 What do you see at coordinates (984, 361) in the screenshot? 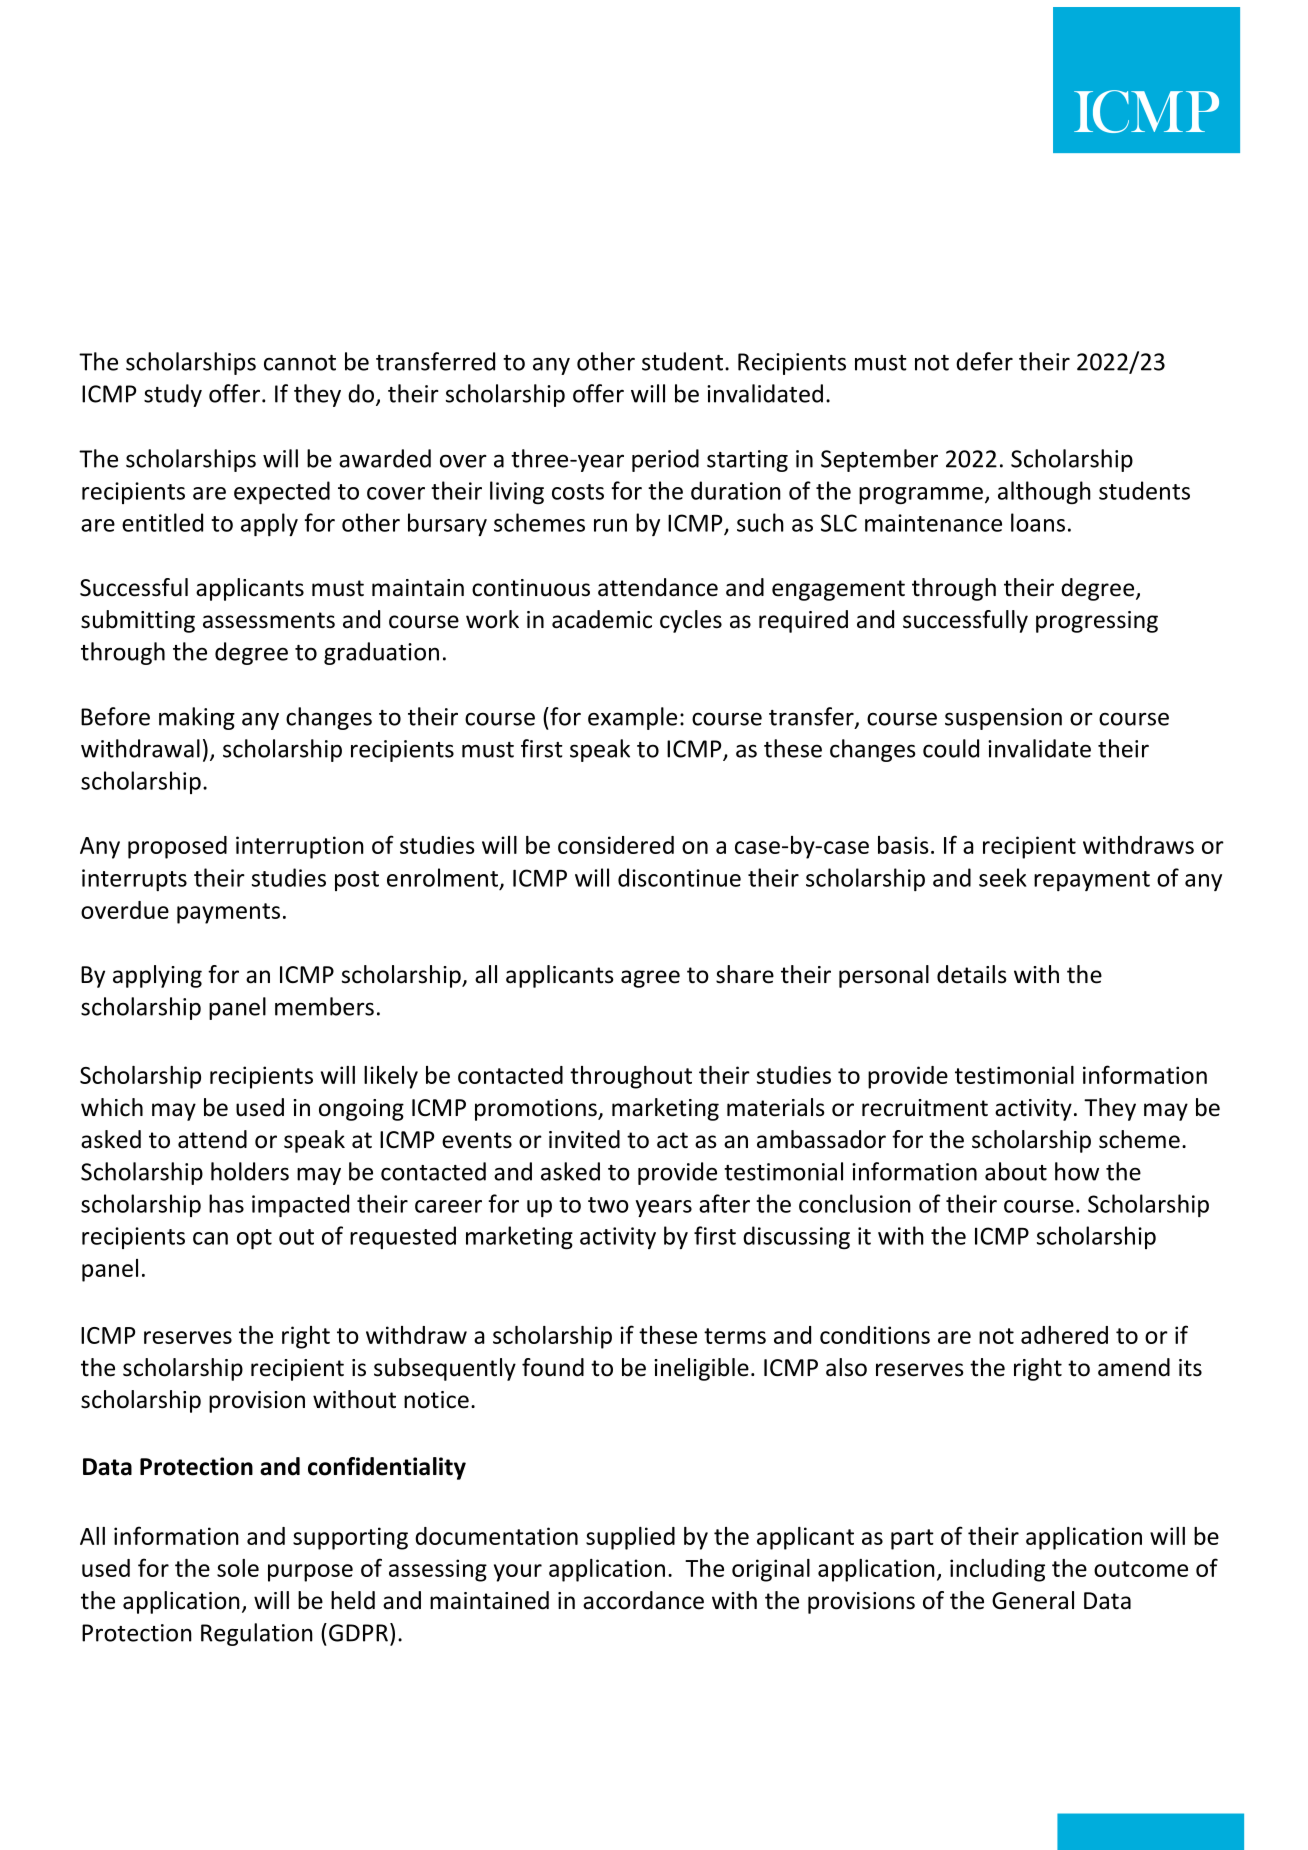
I see `defer` at bounding box center [984, 361].
